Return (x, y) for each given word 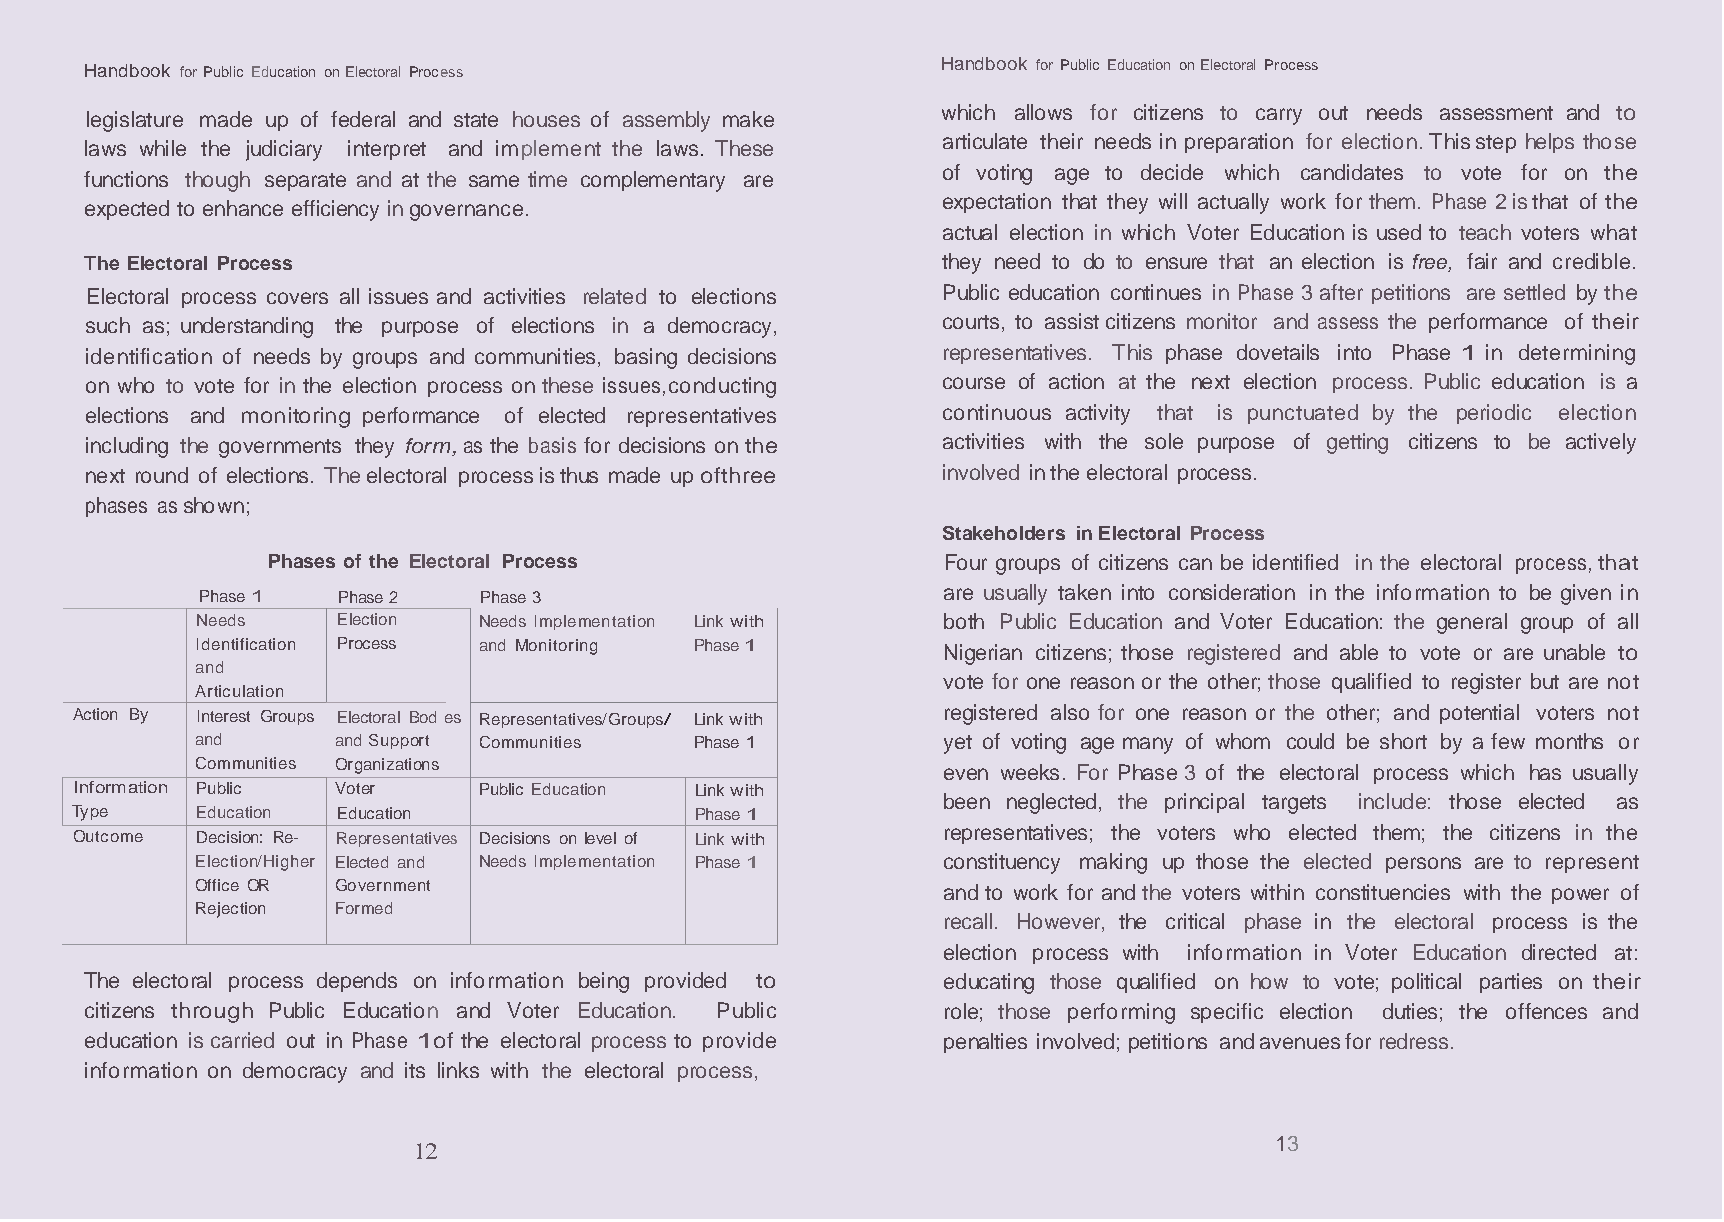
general (1472, 623)
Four (966, 562)
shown (214, 505)
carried (242, 1040)
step (1496, 144)
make (748, 119)
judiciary (284, 150)
